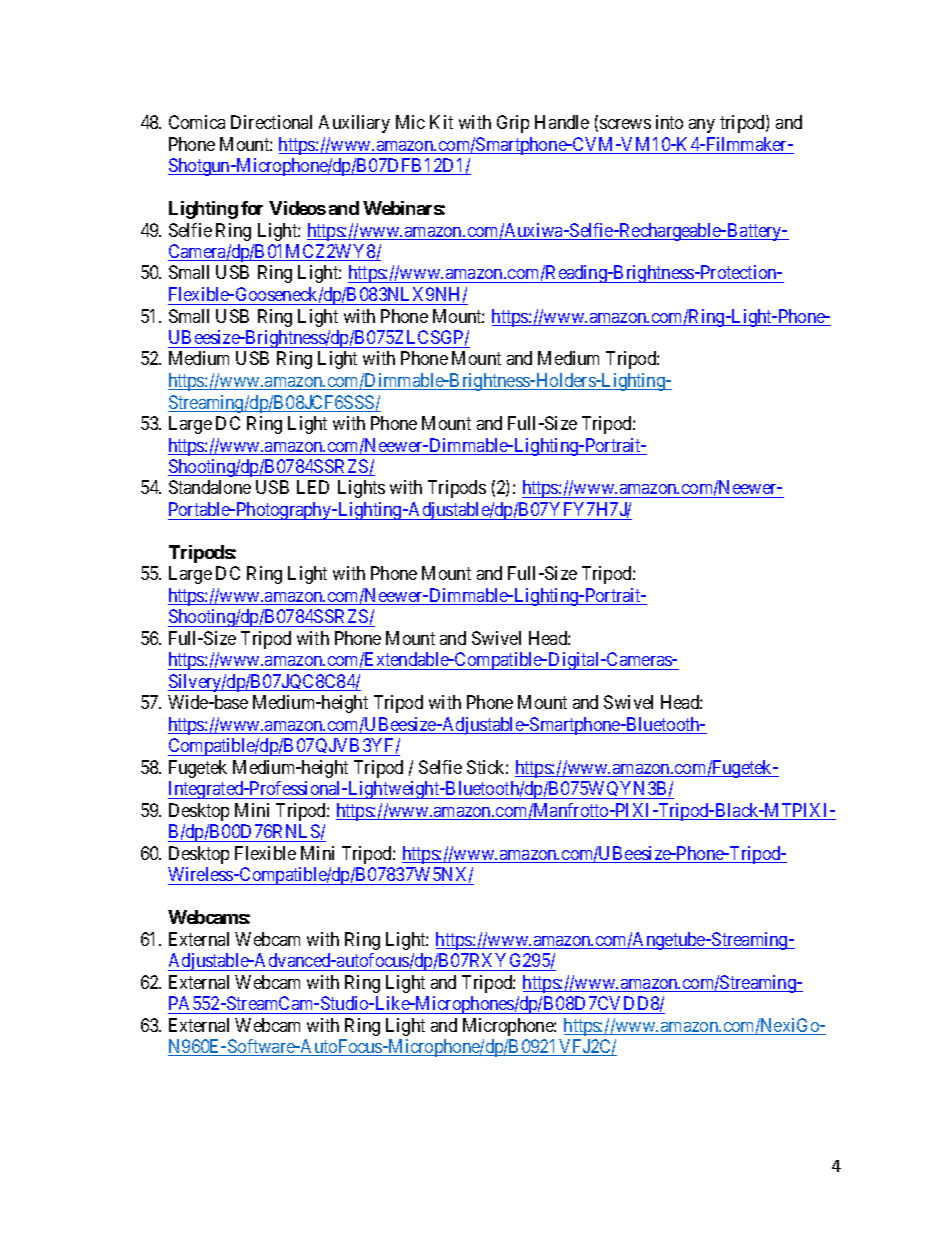 This screenshot has width=952, height=1233. Describe the element at coordinates (271, 122) in the screenshot. I see `Directional` at that location.
